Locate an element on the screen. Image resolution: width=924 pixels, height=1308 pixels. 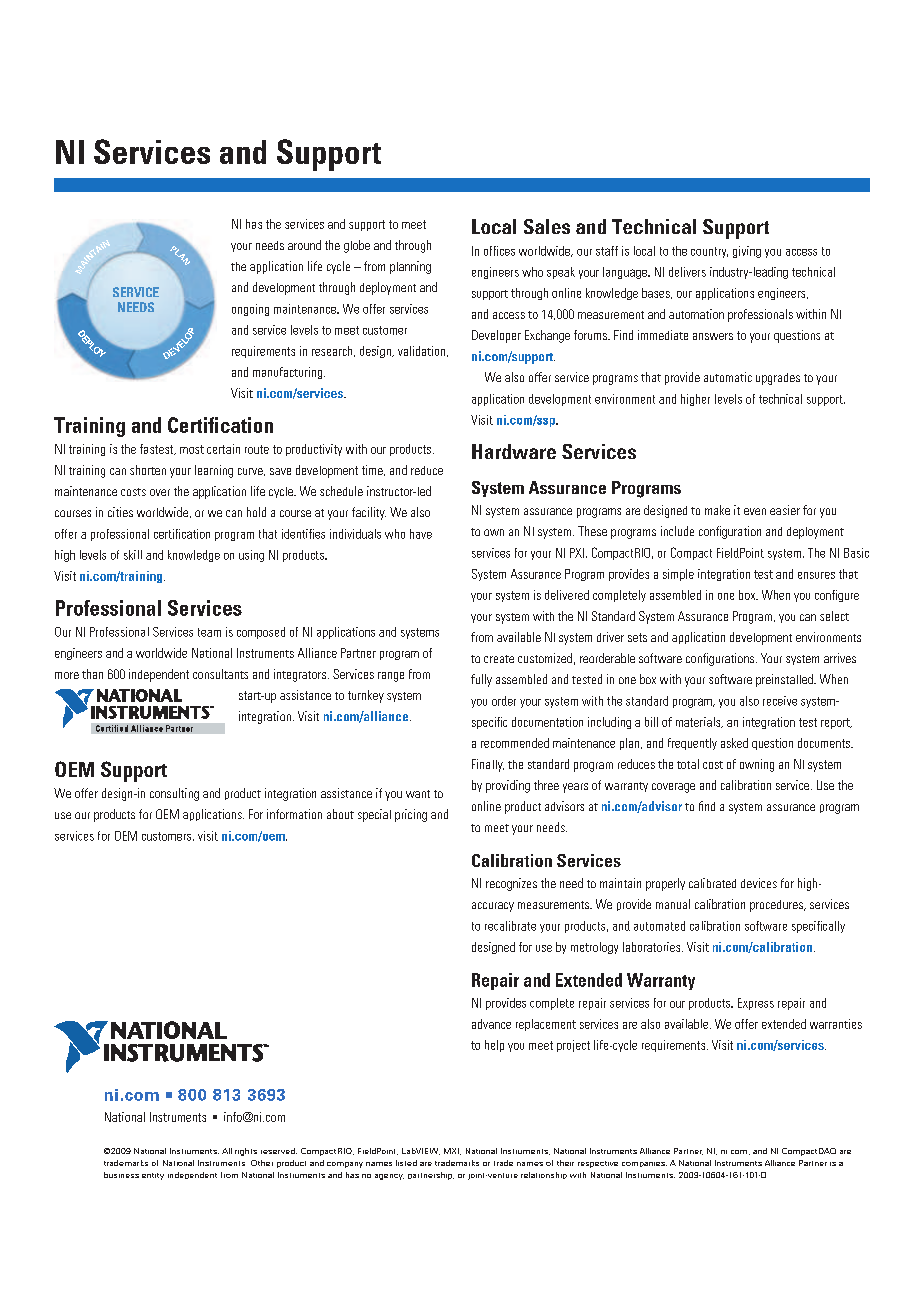
receive is located at coordinates (780, 701).
